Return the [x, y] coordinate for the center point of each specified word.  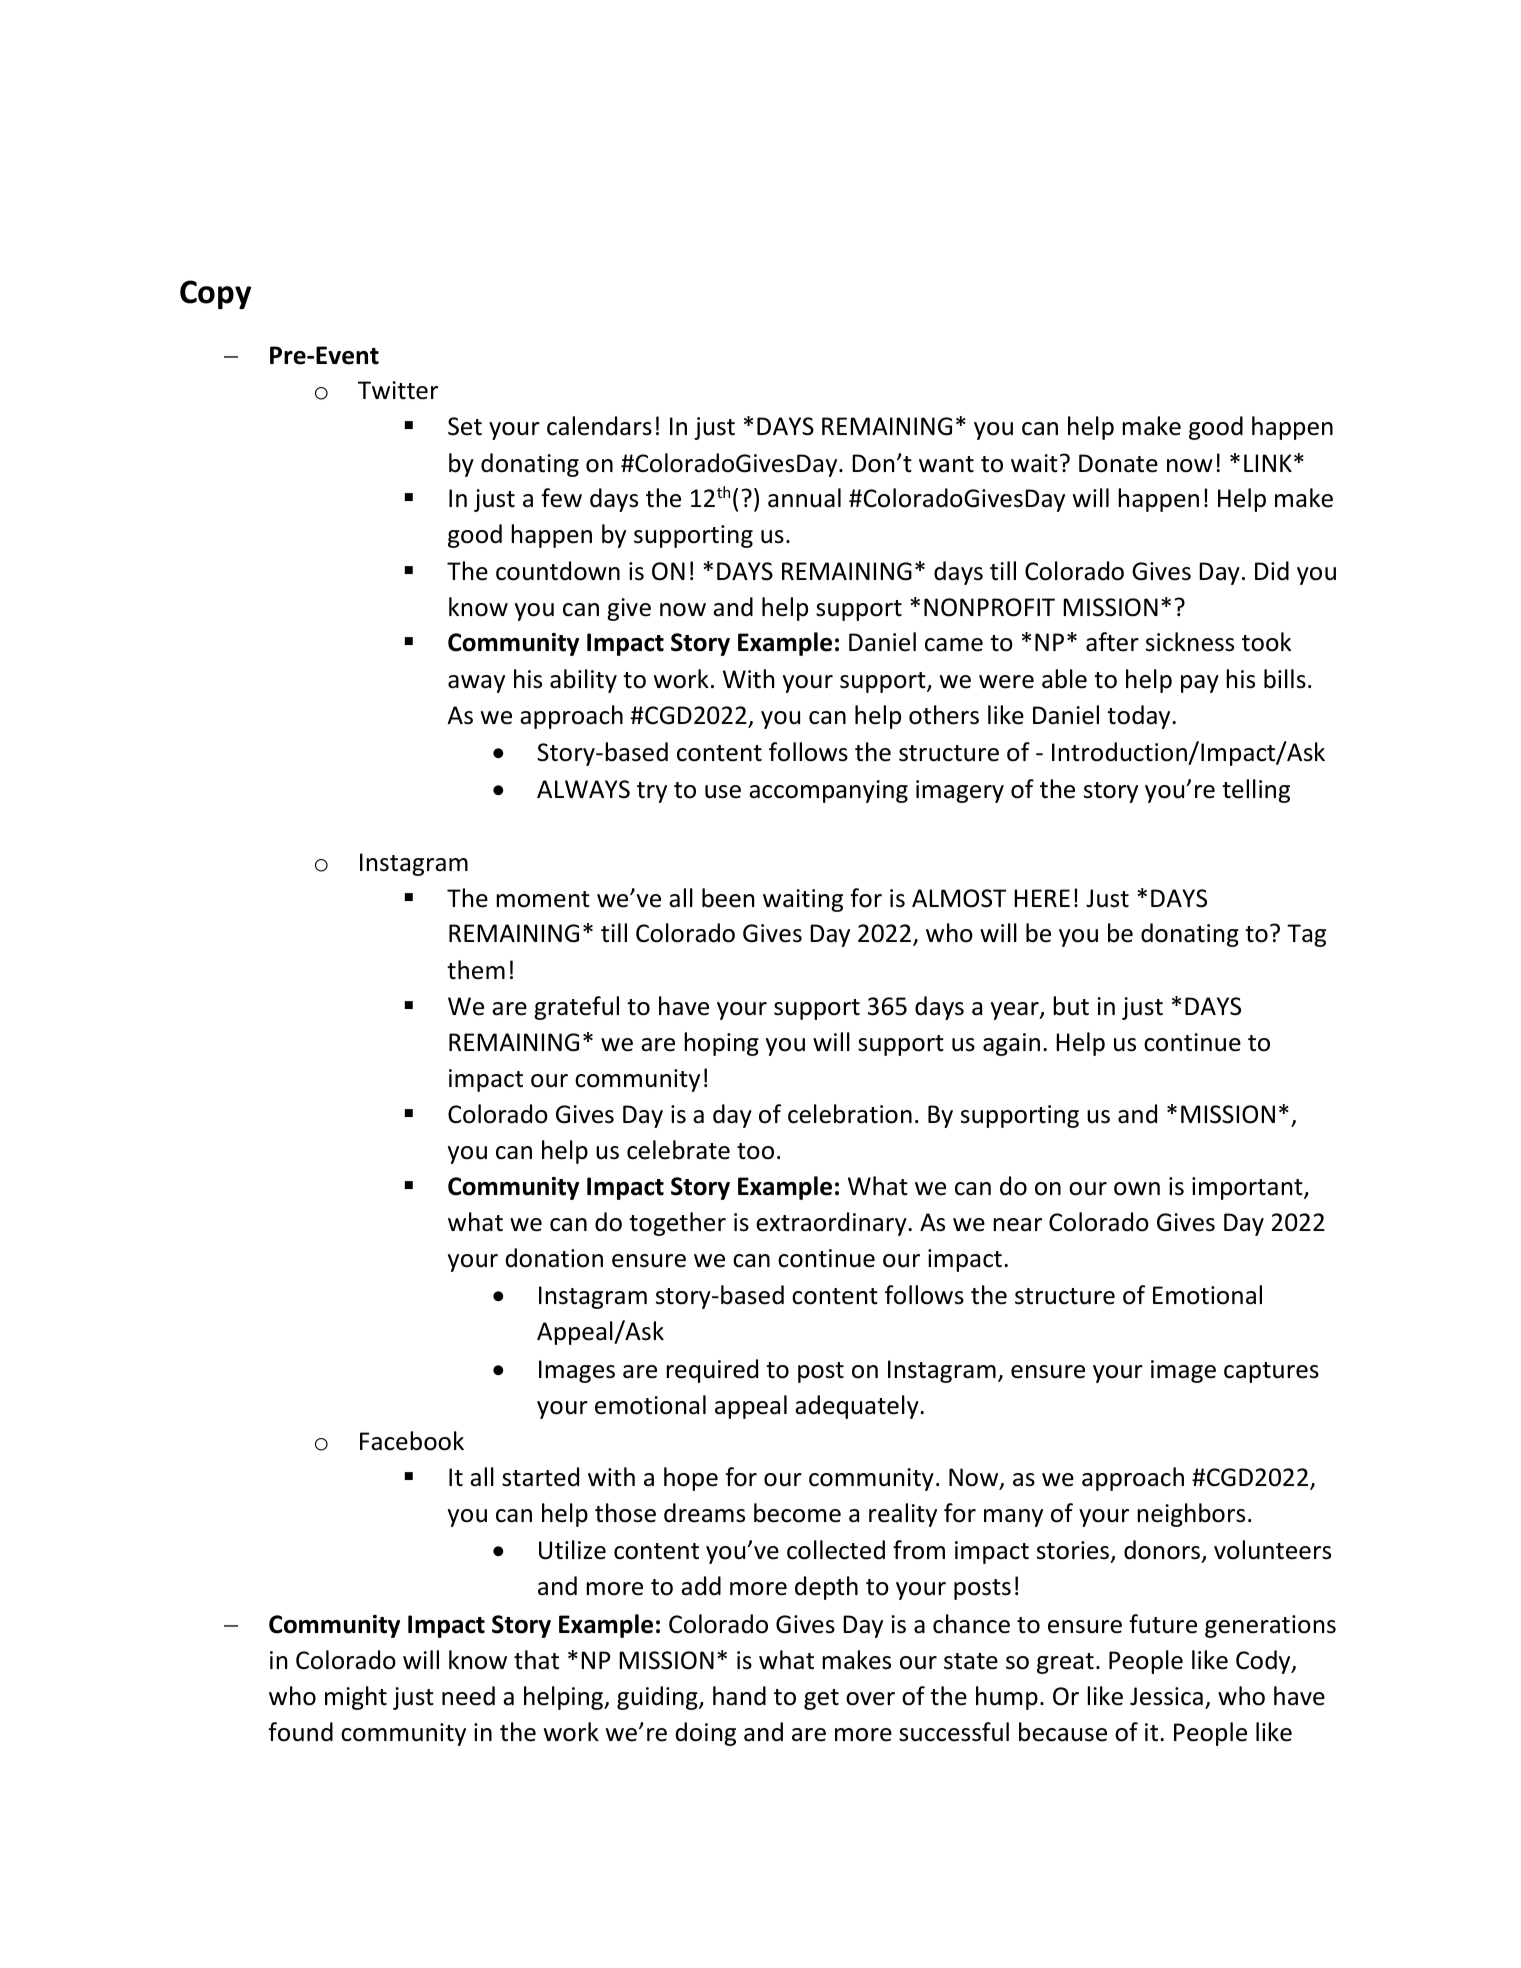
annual [804, 498]
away [476, 684]
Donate [1118, 463]
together [677, 1224]
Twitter [398, 390]
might [356, 1698]
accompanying [828, 791]
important [1248, 1188]
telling [1256, 791]
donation [554, 1258]
